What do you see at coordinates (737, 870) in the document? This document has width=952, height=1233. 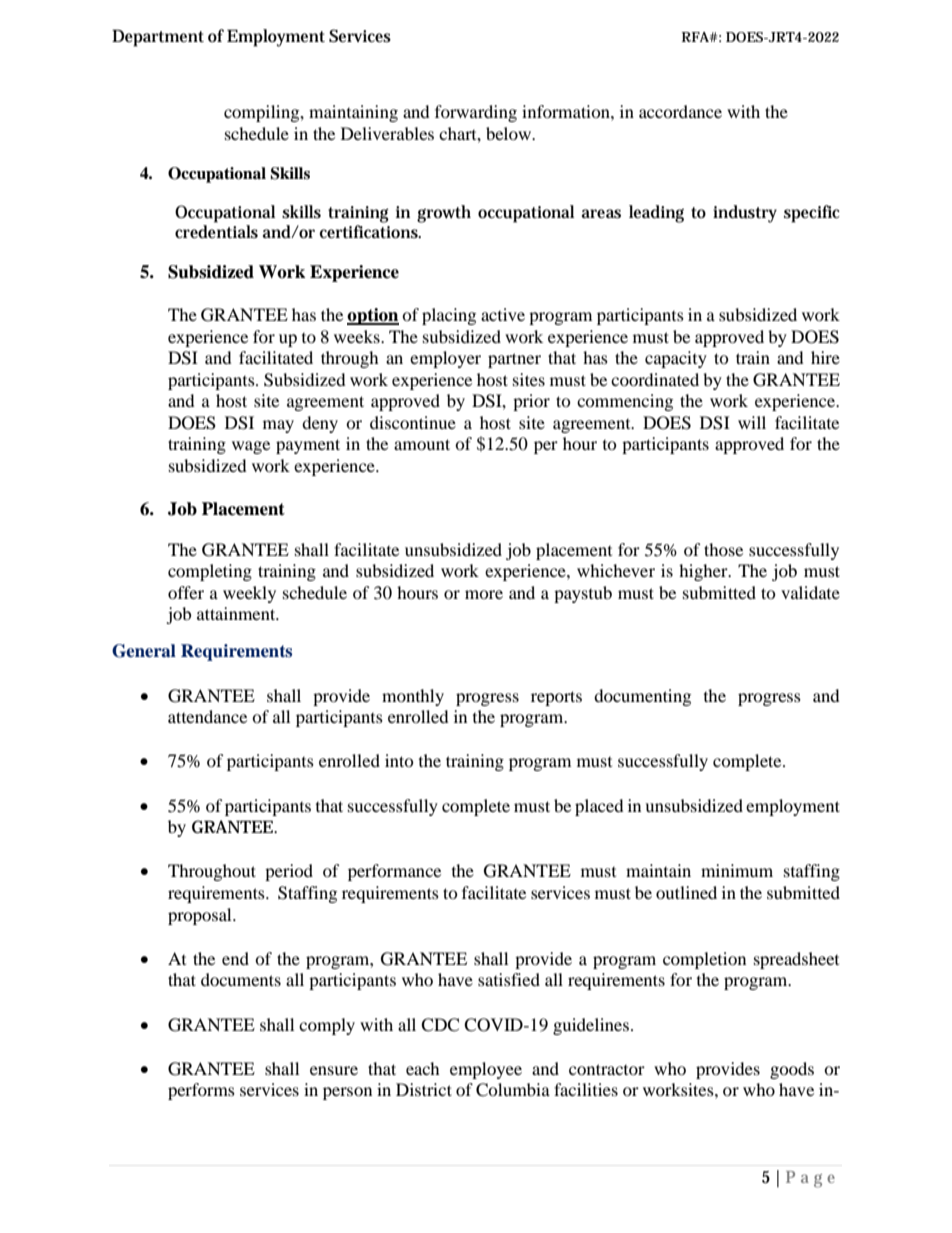 I see `minimum` at bounding box center [737, 870].
